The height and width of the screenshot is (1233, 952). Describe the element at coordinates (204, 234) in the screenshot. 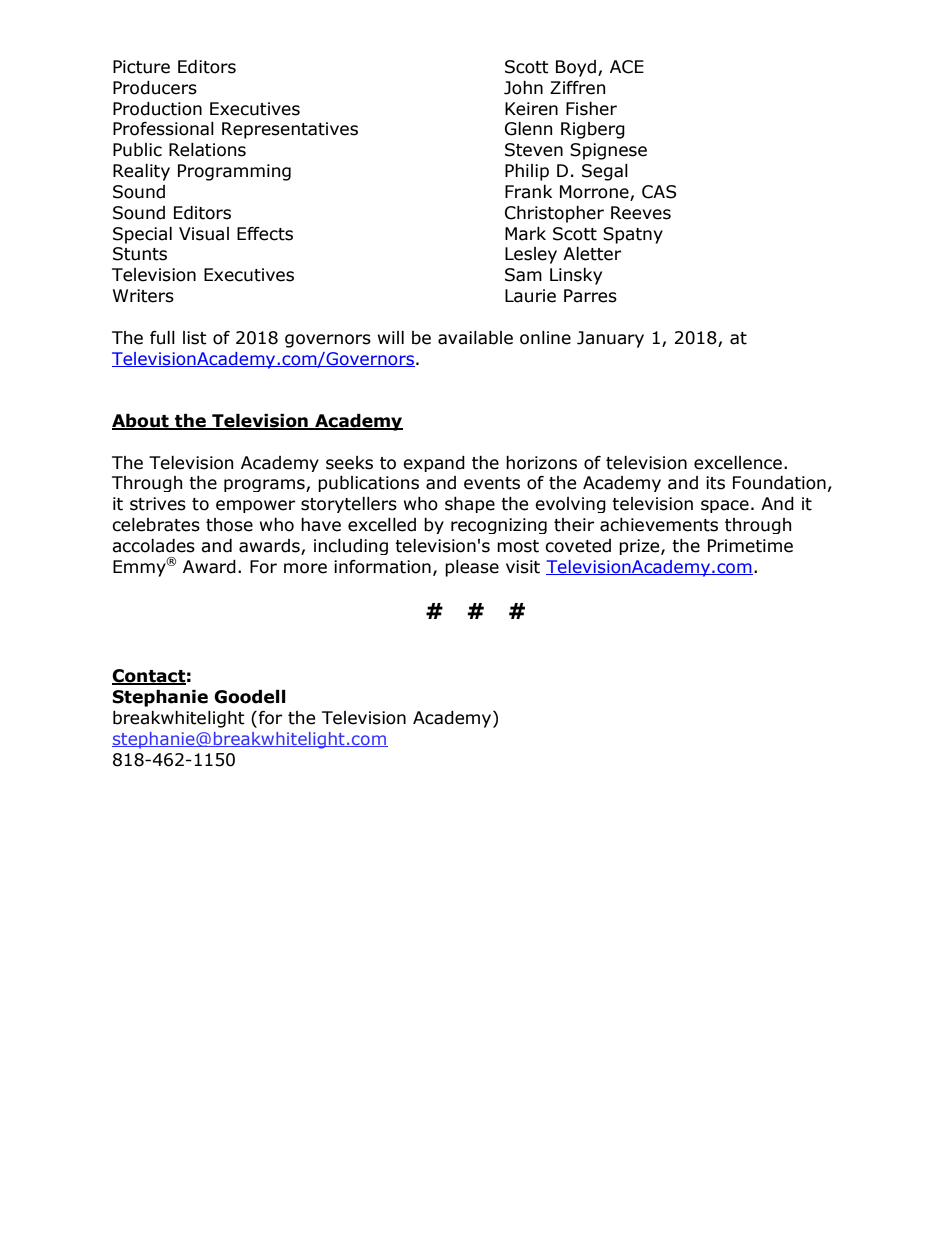

I see `Visual` at that location.
